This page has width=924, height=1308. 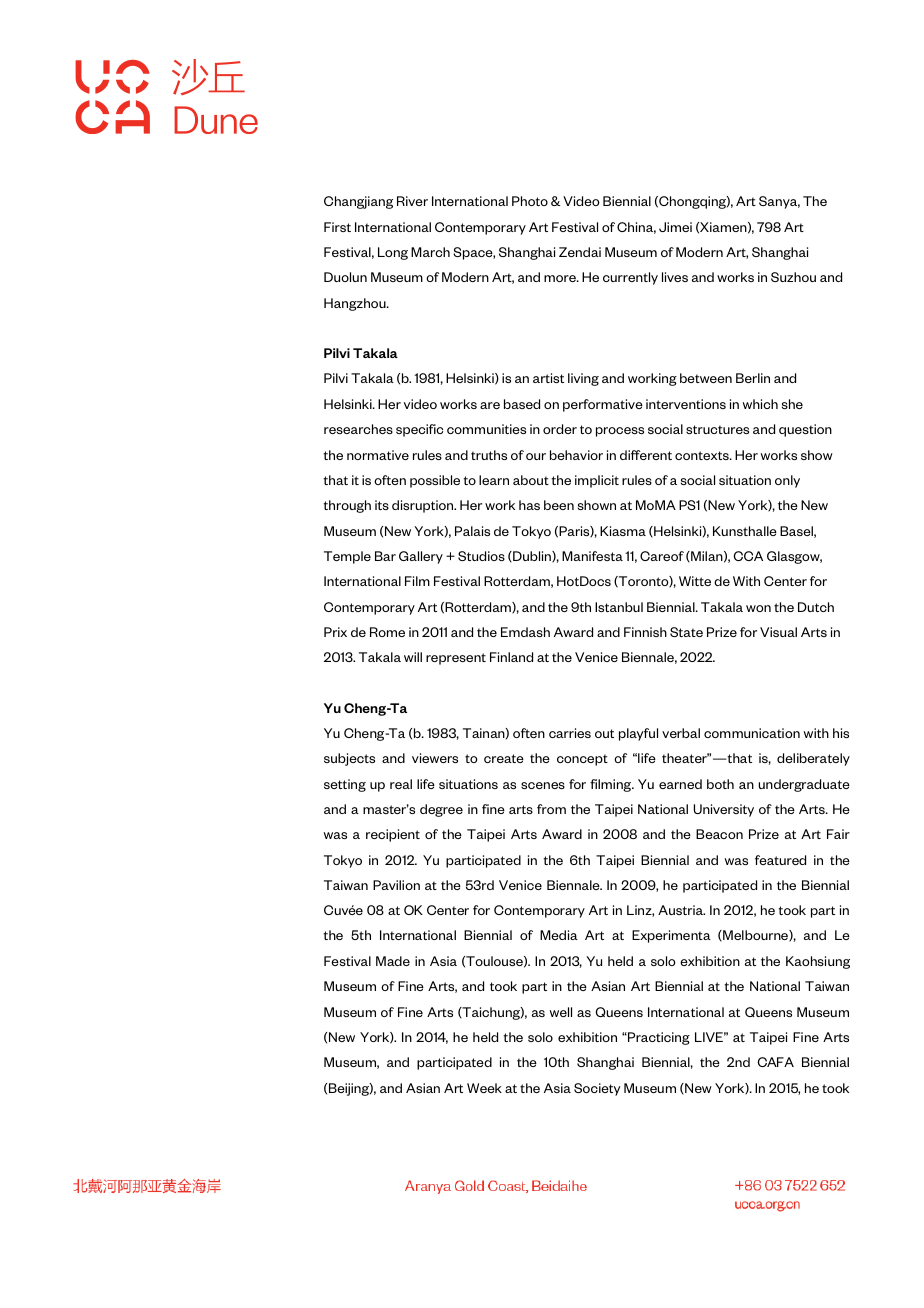 I want to click on Photo, so click(x=530, y=201).
